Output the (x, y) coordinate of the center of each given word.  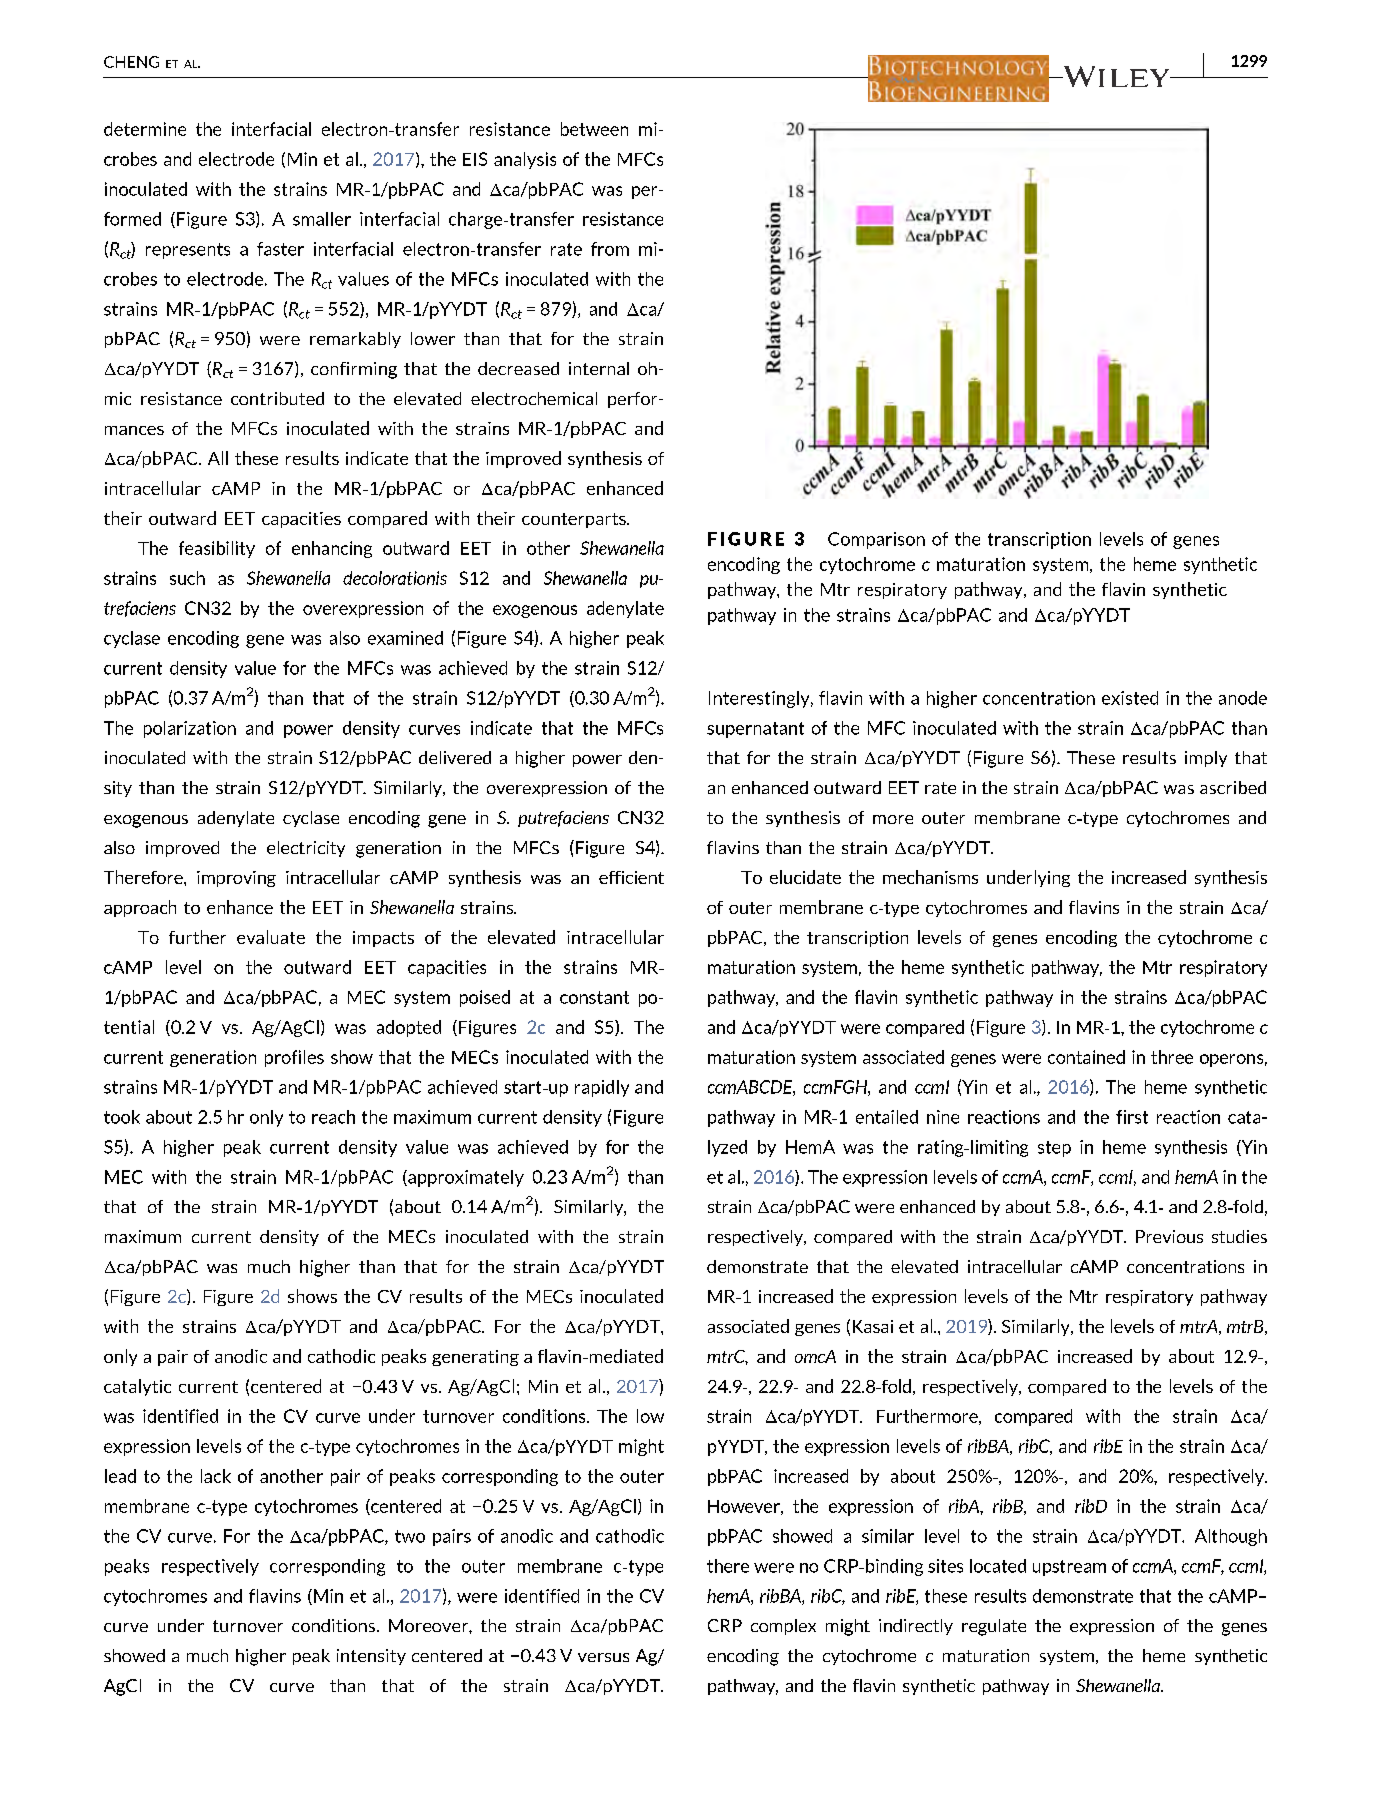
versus (603, 1657)
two (410, 1536)
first (1132, 1117)
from (610, 249)
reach (333, 1117)
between (594, 129)
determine (145, 129)
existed (1130, 698)
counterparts (575, 520)
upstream (1069, 1568)
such (187, 578)
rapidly (602, 1088)
